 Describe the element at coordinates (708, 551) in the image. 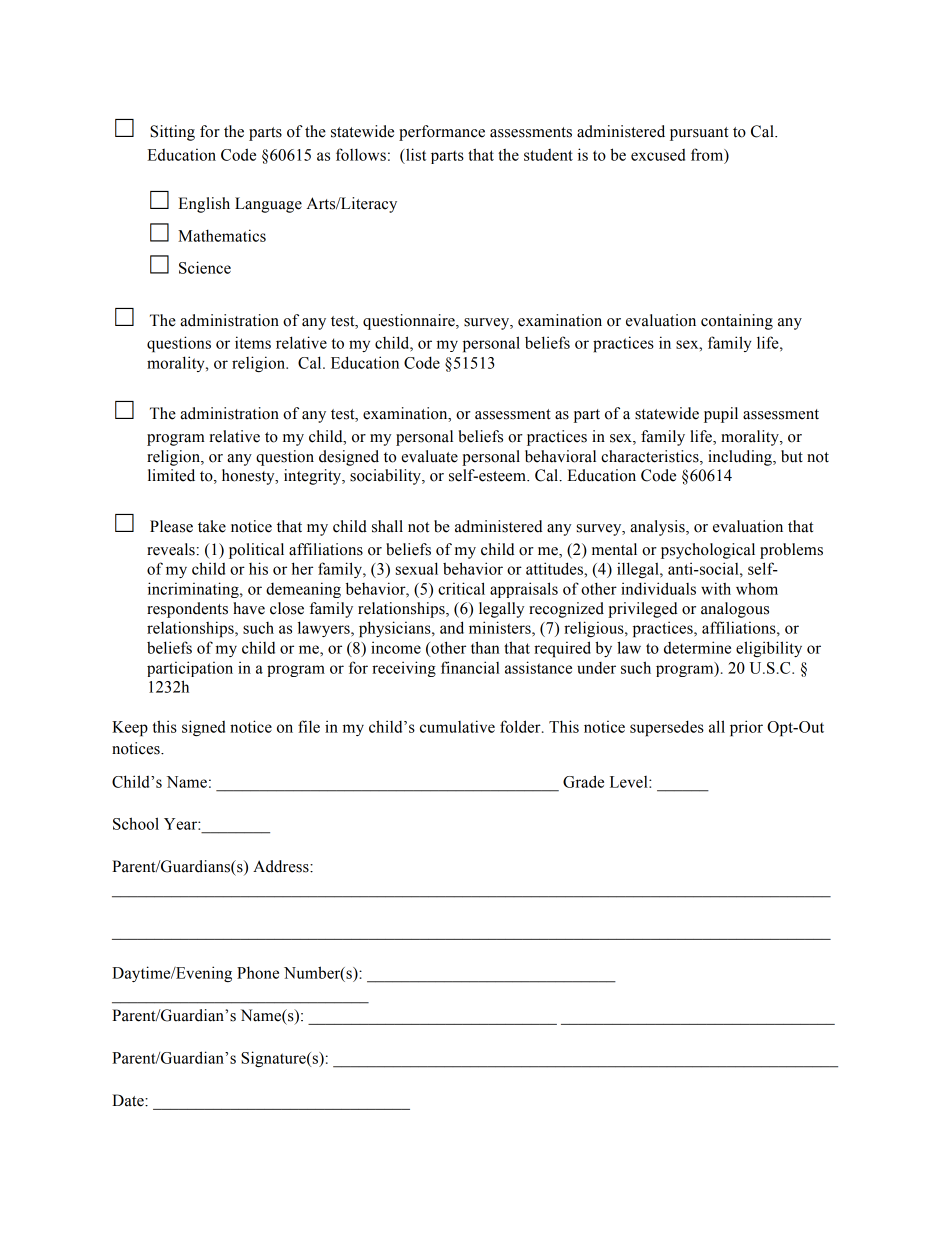

I see `psychological` at that location.
